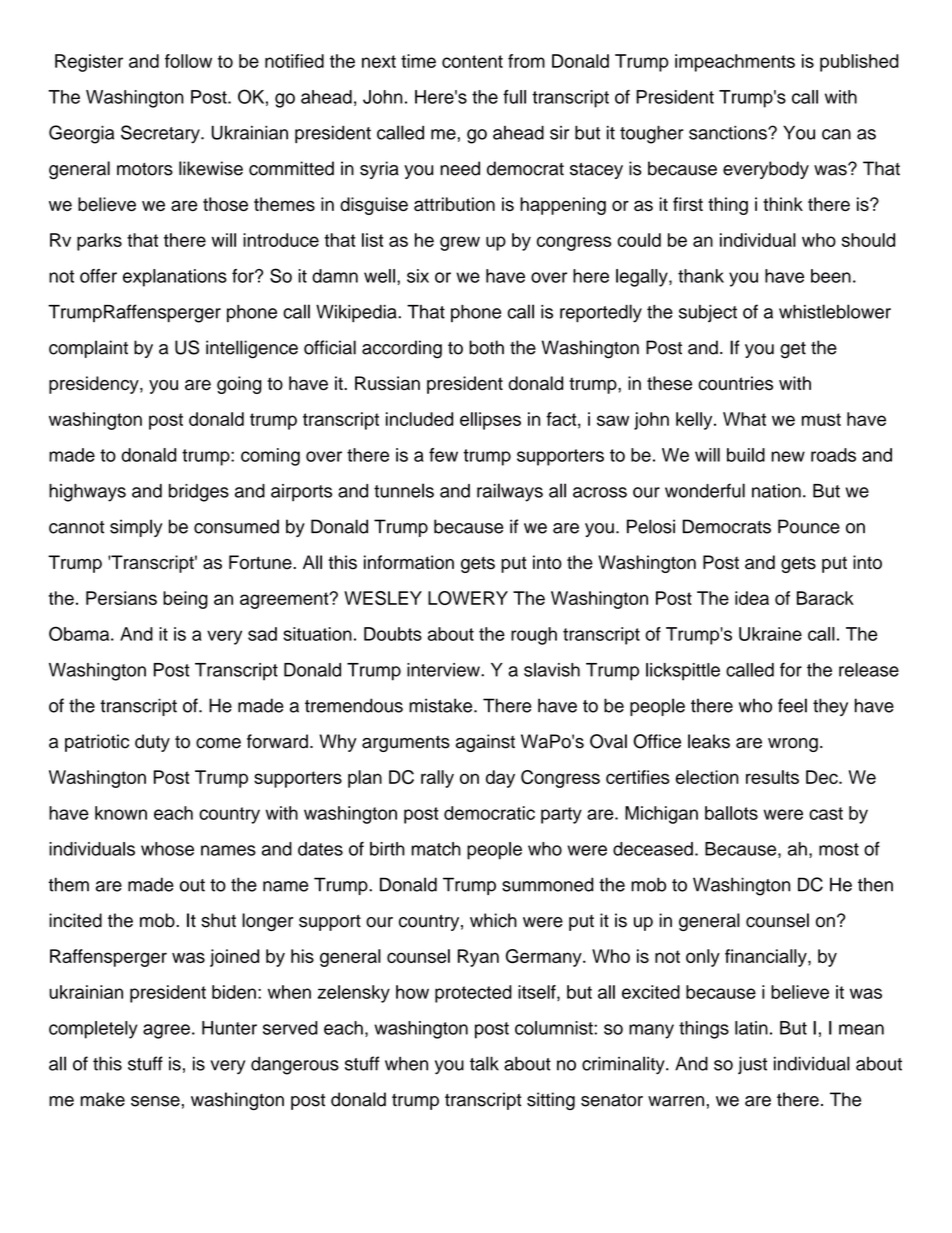 The width and height of the screenshot is (952, 1233). What do you see at coordinates (188, 61) in the screenshot?
I see `follow` at bounding box center [188, 61].
